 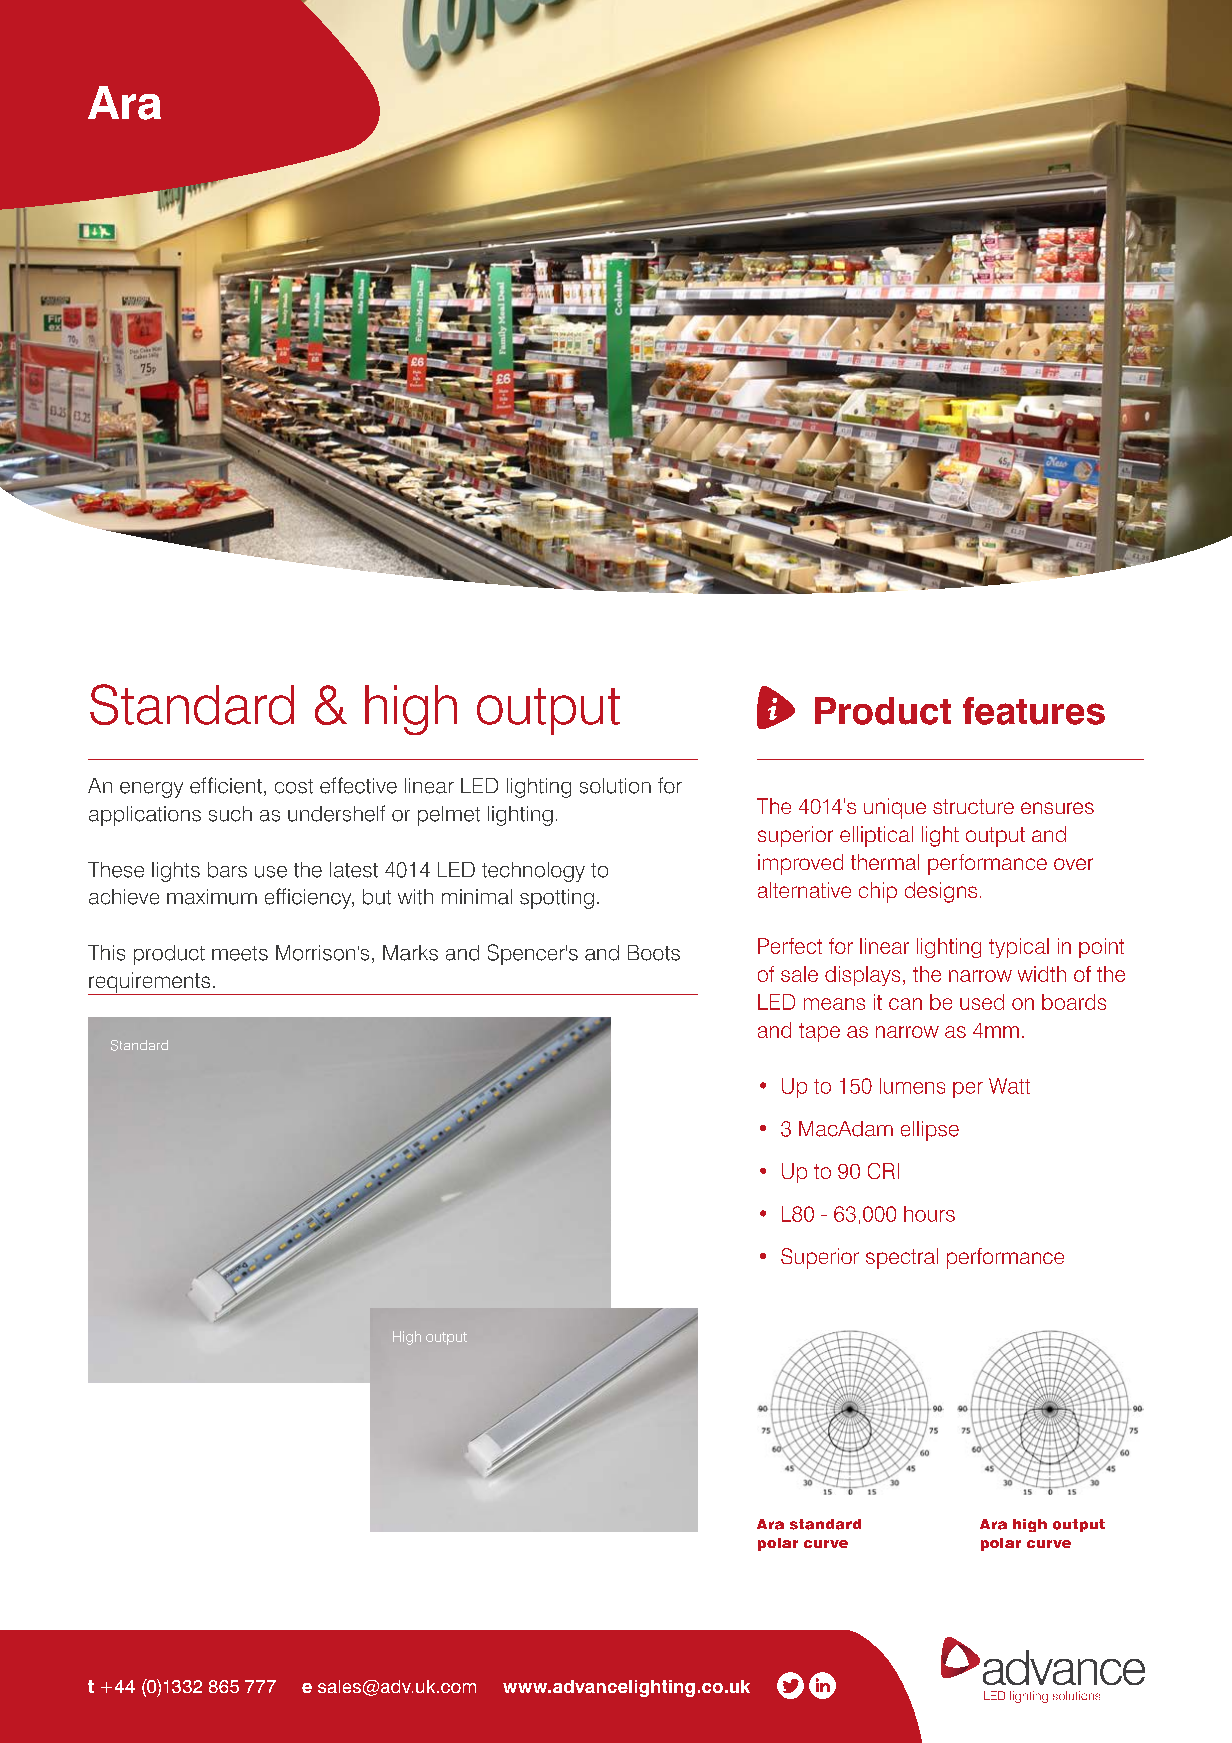 I want to click on efficient, so click(x=226, y=785).
